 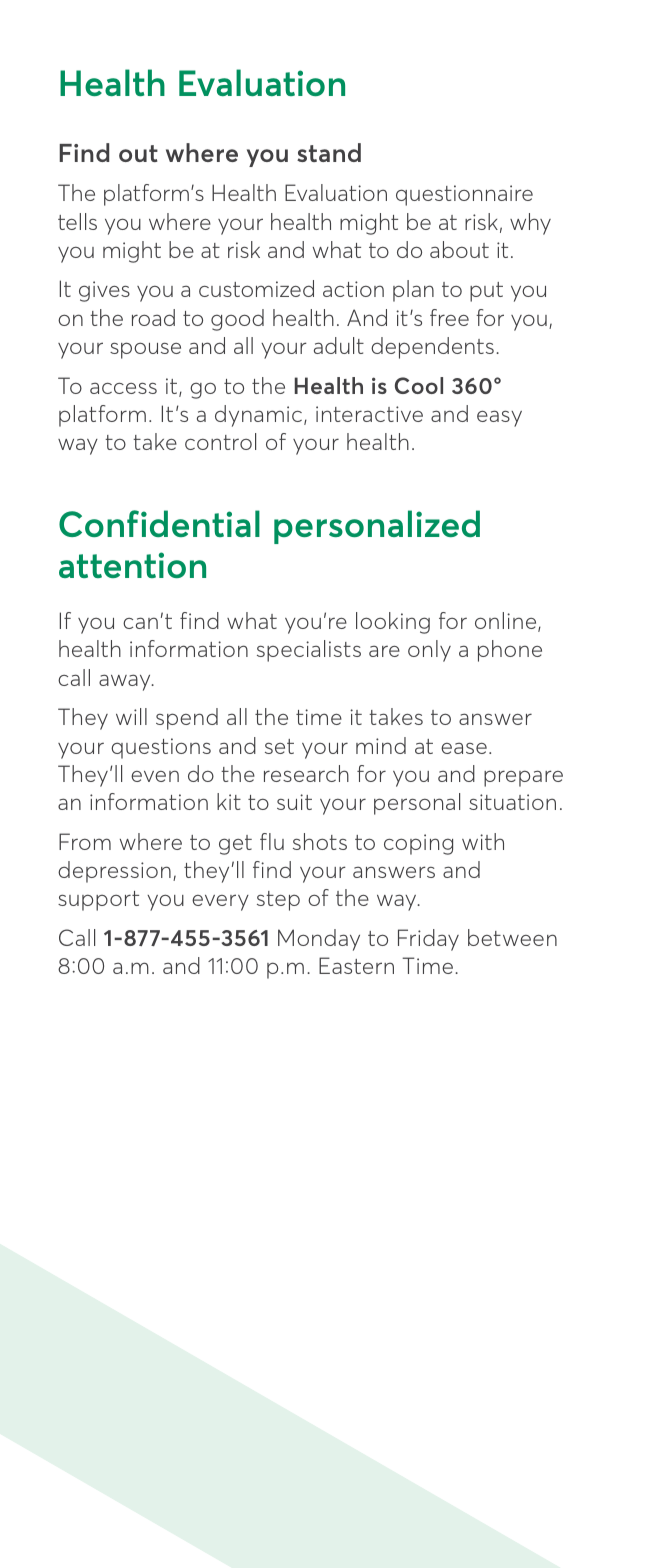 I want to click on Monday, so click(x=319, y=940).
